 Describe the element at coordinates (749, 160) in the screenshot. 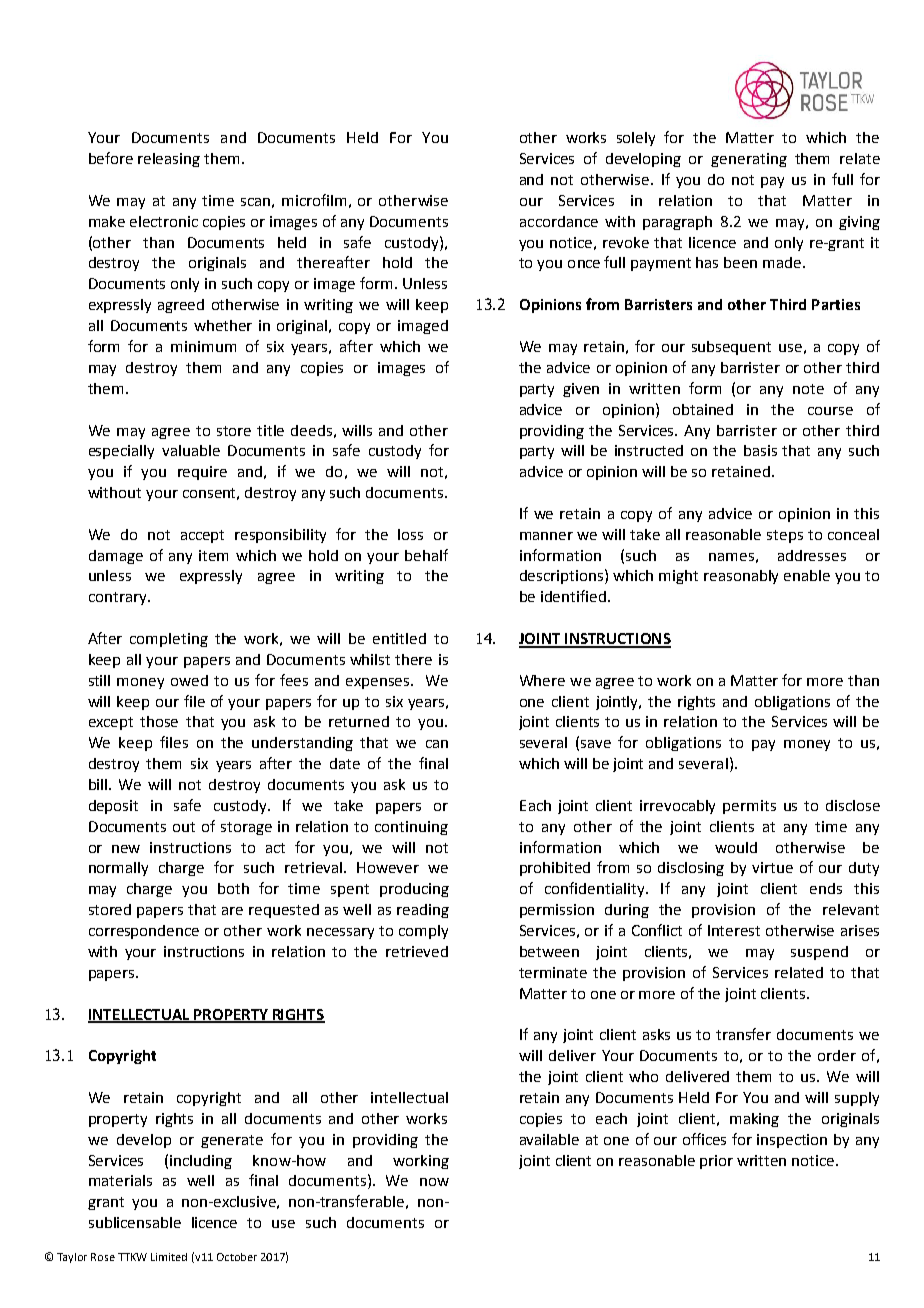

I see `generating` at that location.
